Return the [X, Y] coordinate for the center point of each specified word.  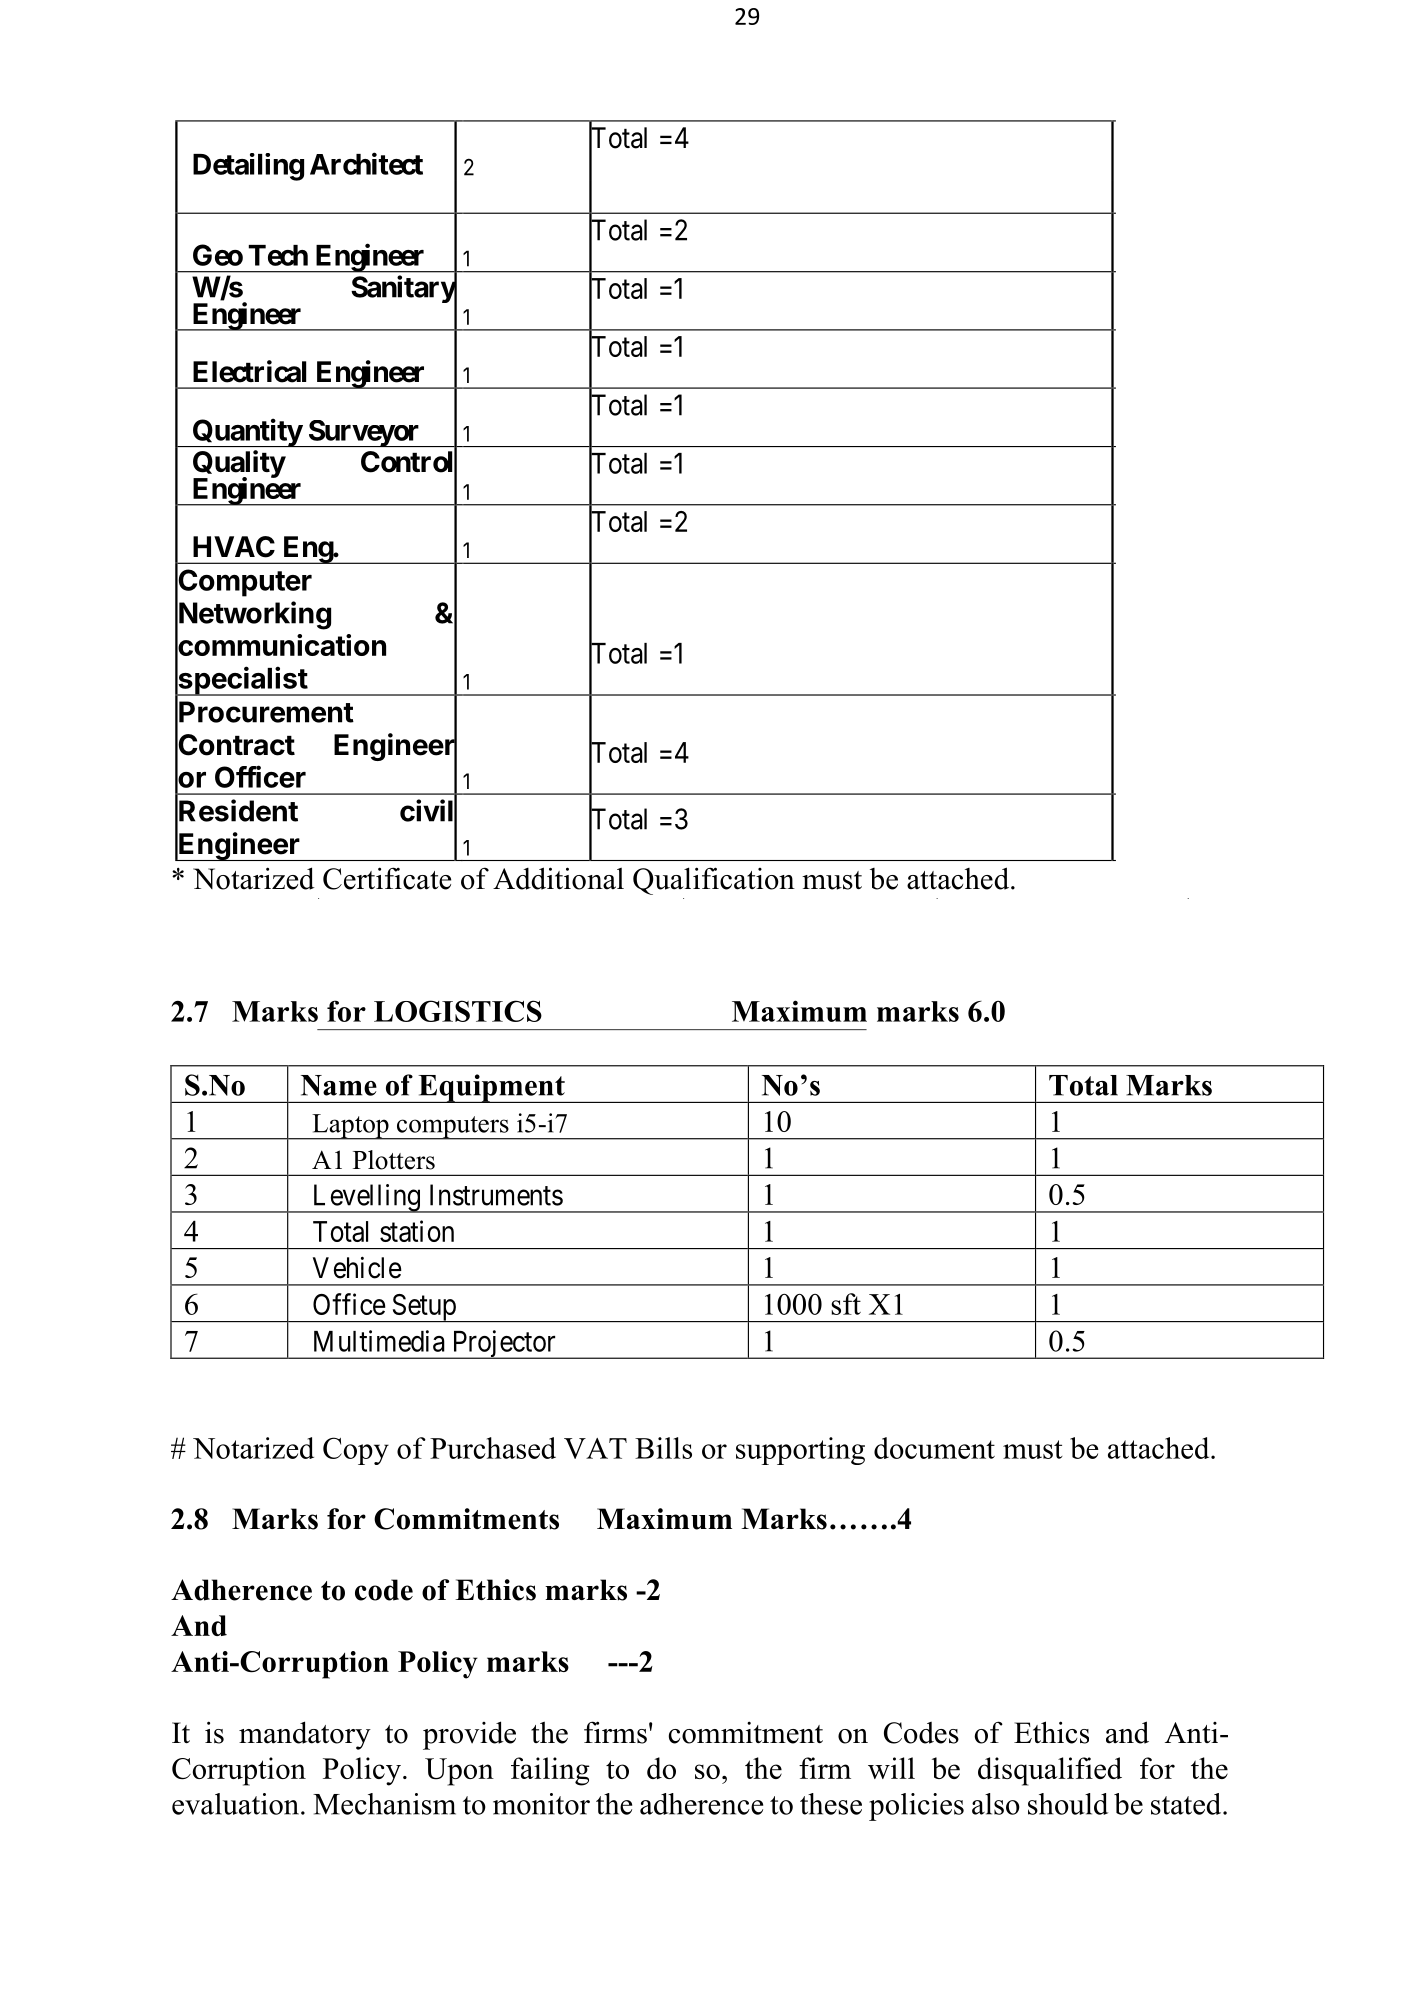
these [831, 1804]
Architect [366, 164]
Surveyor [364, 433]
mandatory [305, 1735]
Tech [278, 255]
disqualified [1050, 1771]
